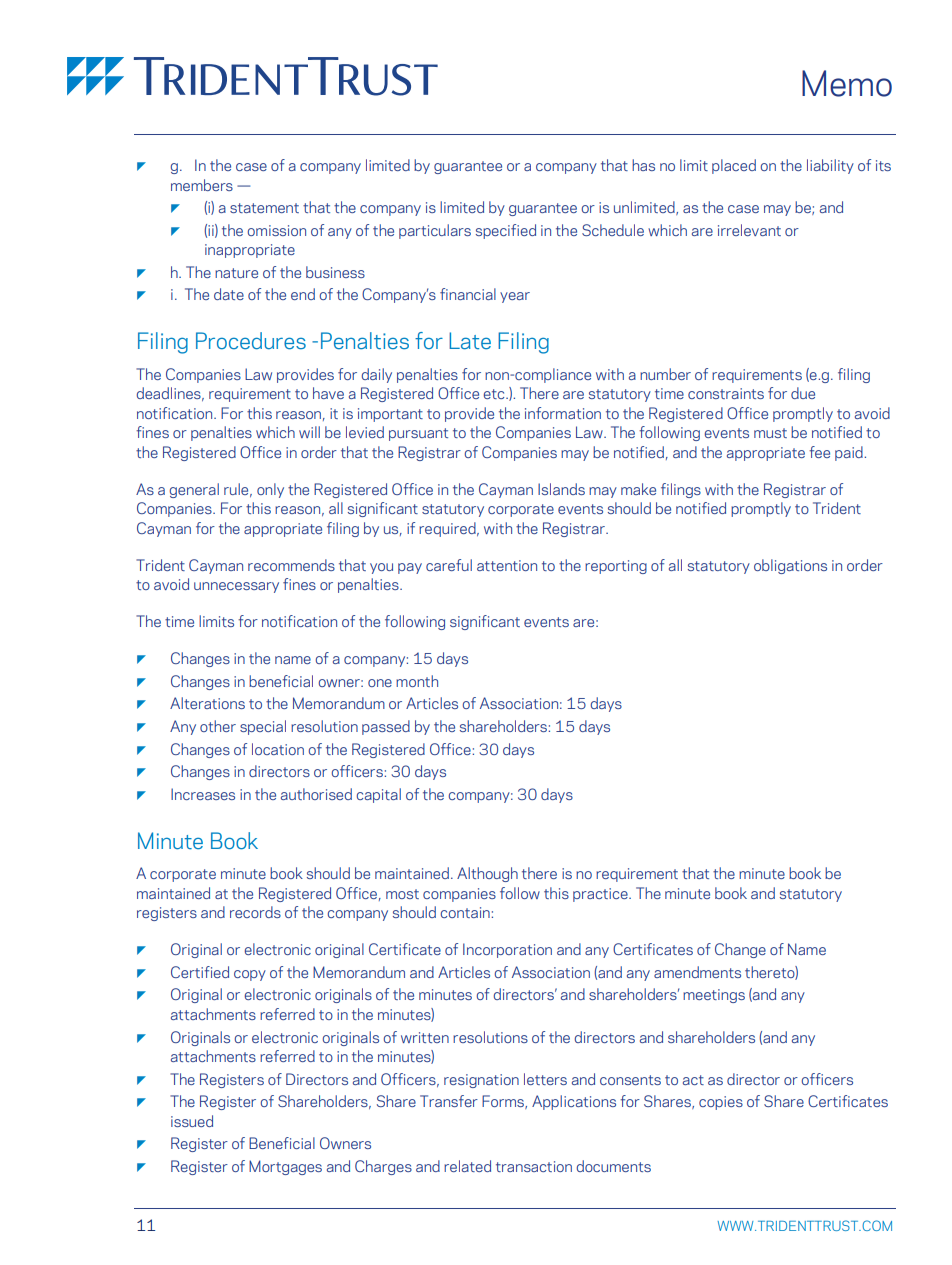  What do you see at coordinates (316, 794) in the document?
I see `authorised` at bounding box center [316, 794].
